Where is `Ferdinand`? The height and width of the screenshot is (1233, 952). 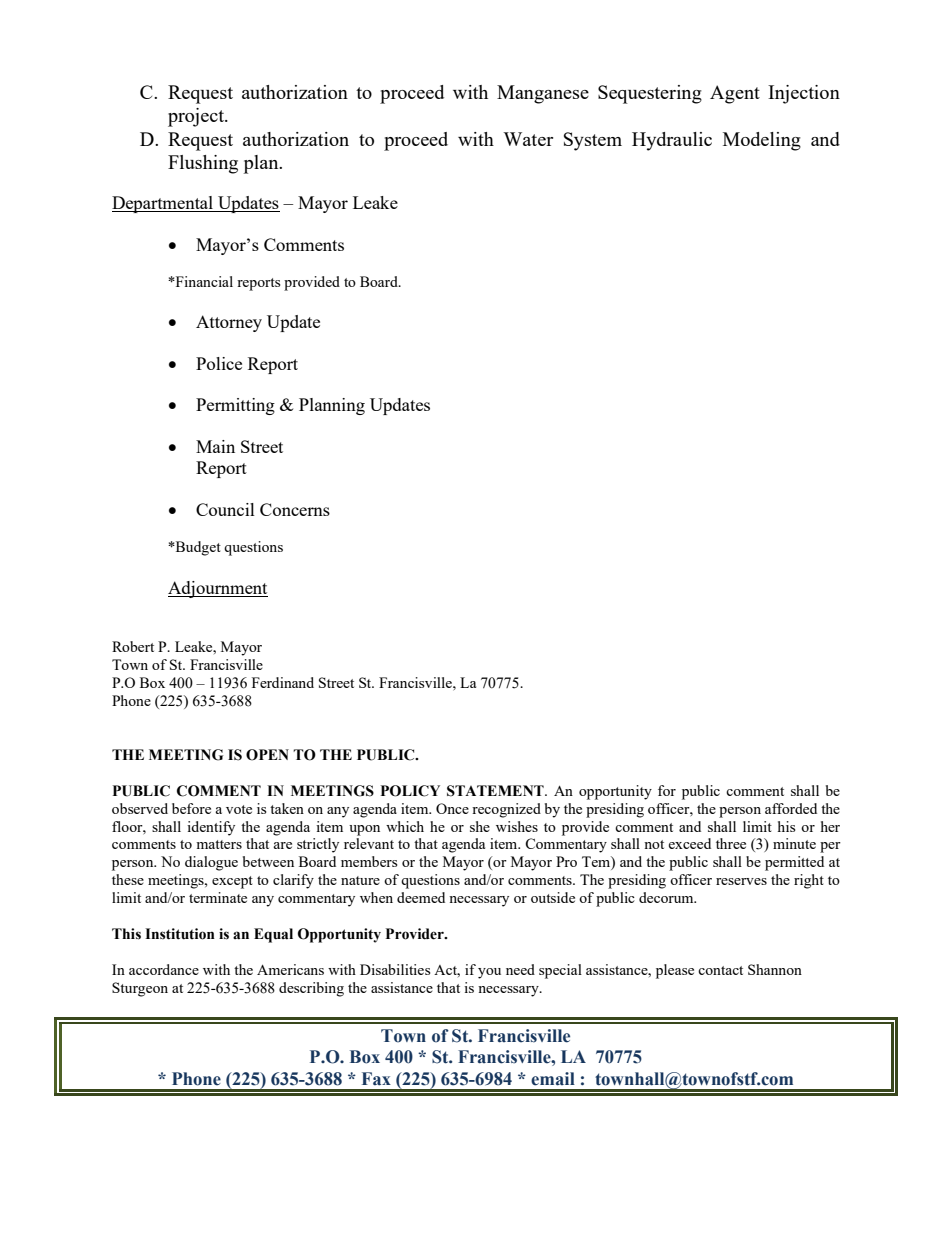 Ferdinand is located at coordinates (283, 682).
